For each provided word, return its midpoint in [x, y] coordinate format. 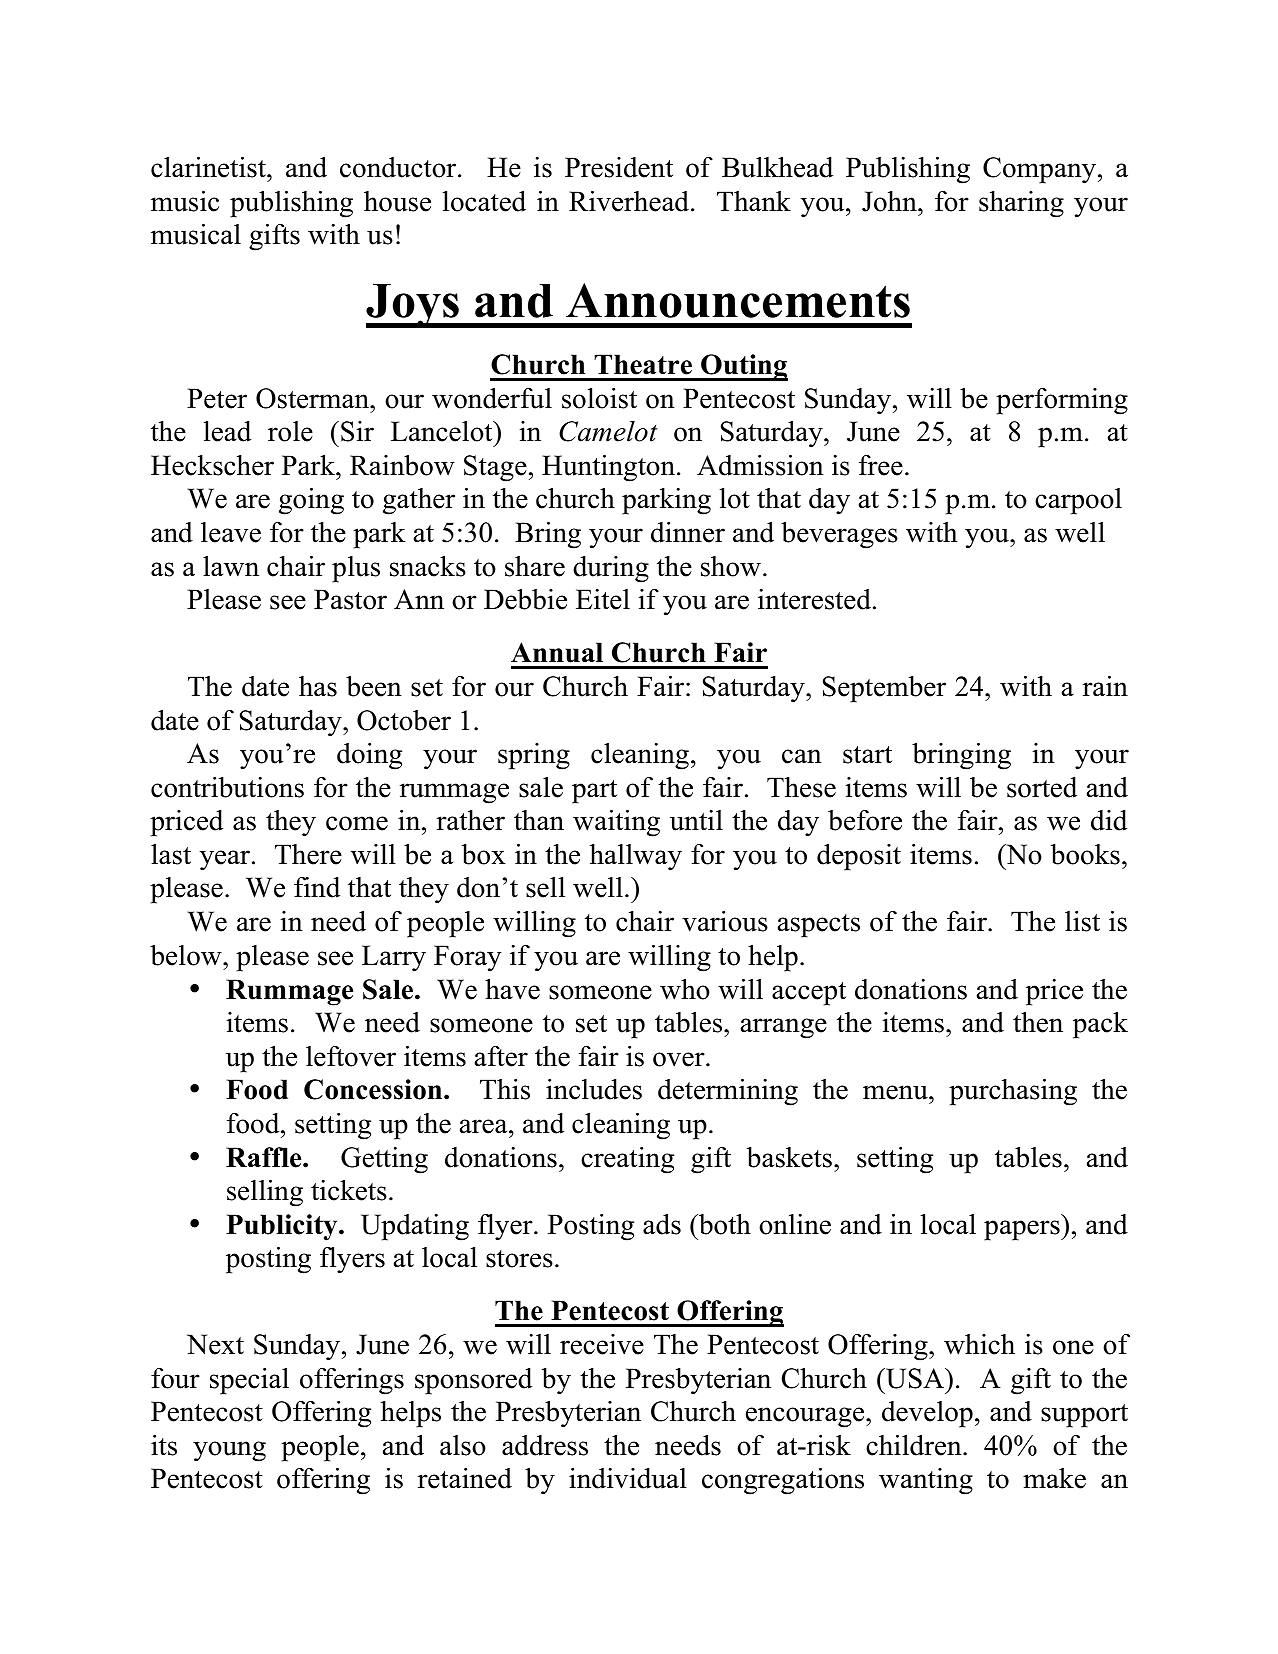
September [884, 689]
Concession [374, 1089]
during [611, 569]
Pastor [350, 599]
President [619, 167]
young [229, 1451]
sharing [1021, 204]
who [685, 989]
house [397, 201]
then [1038, 1022]
